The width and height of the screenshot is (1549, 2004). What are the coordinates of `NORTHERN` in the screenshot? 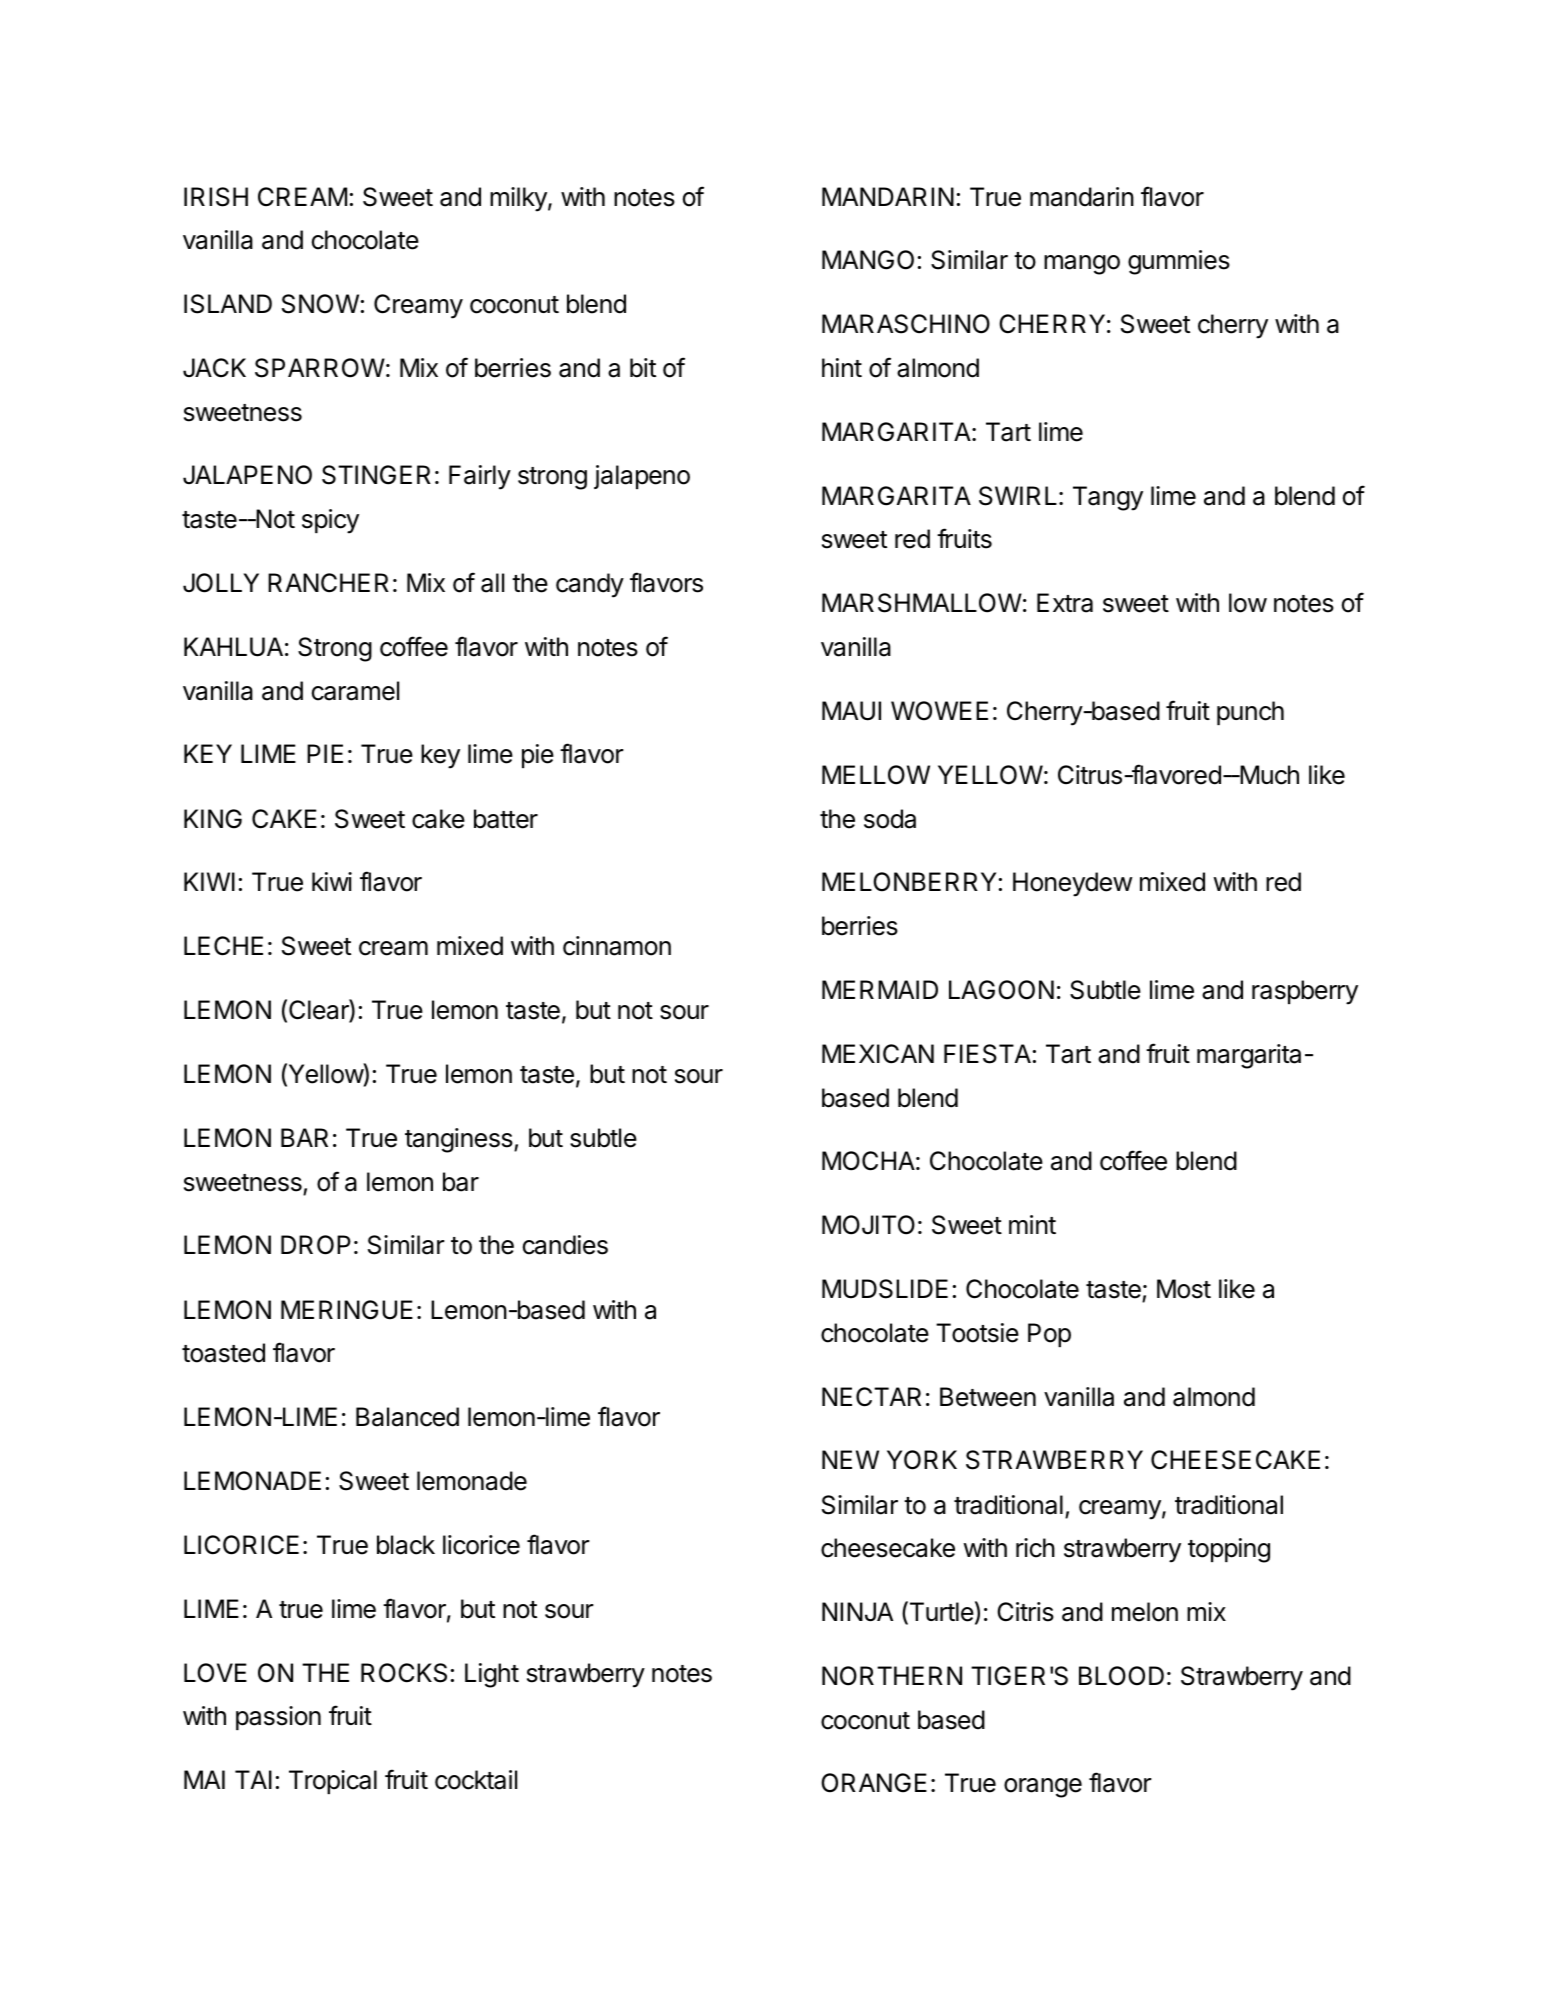 It's located at (892, 1676).
